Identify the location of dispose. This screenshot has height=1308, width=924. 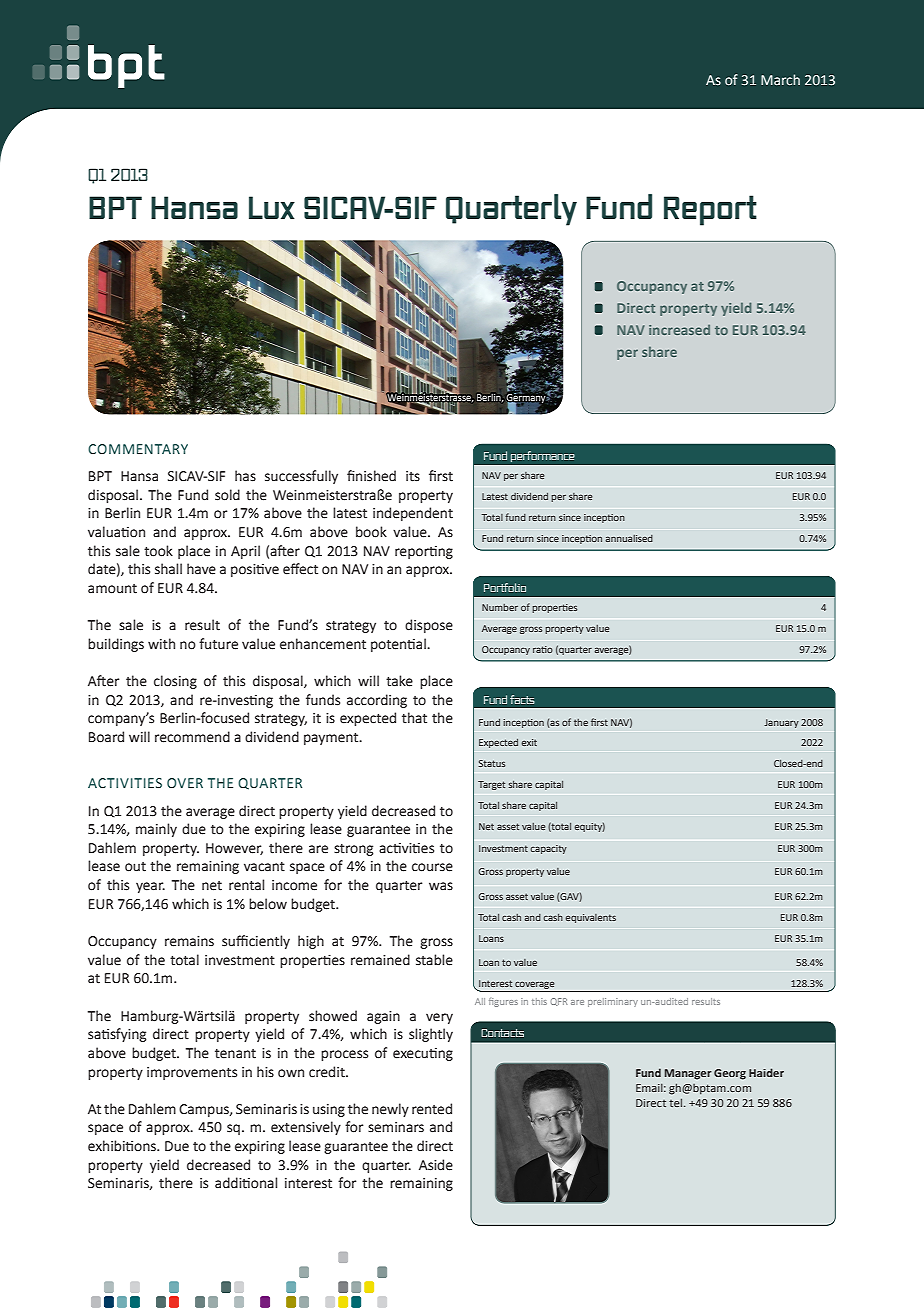
(429, 626).
